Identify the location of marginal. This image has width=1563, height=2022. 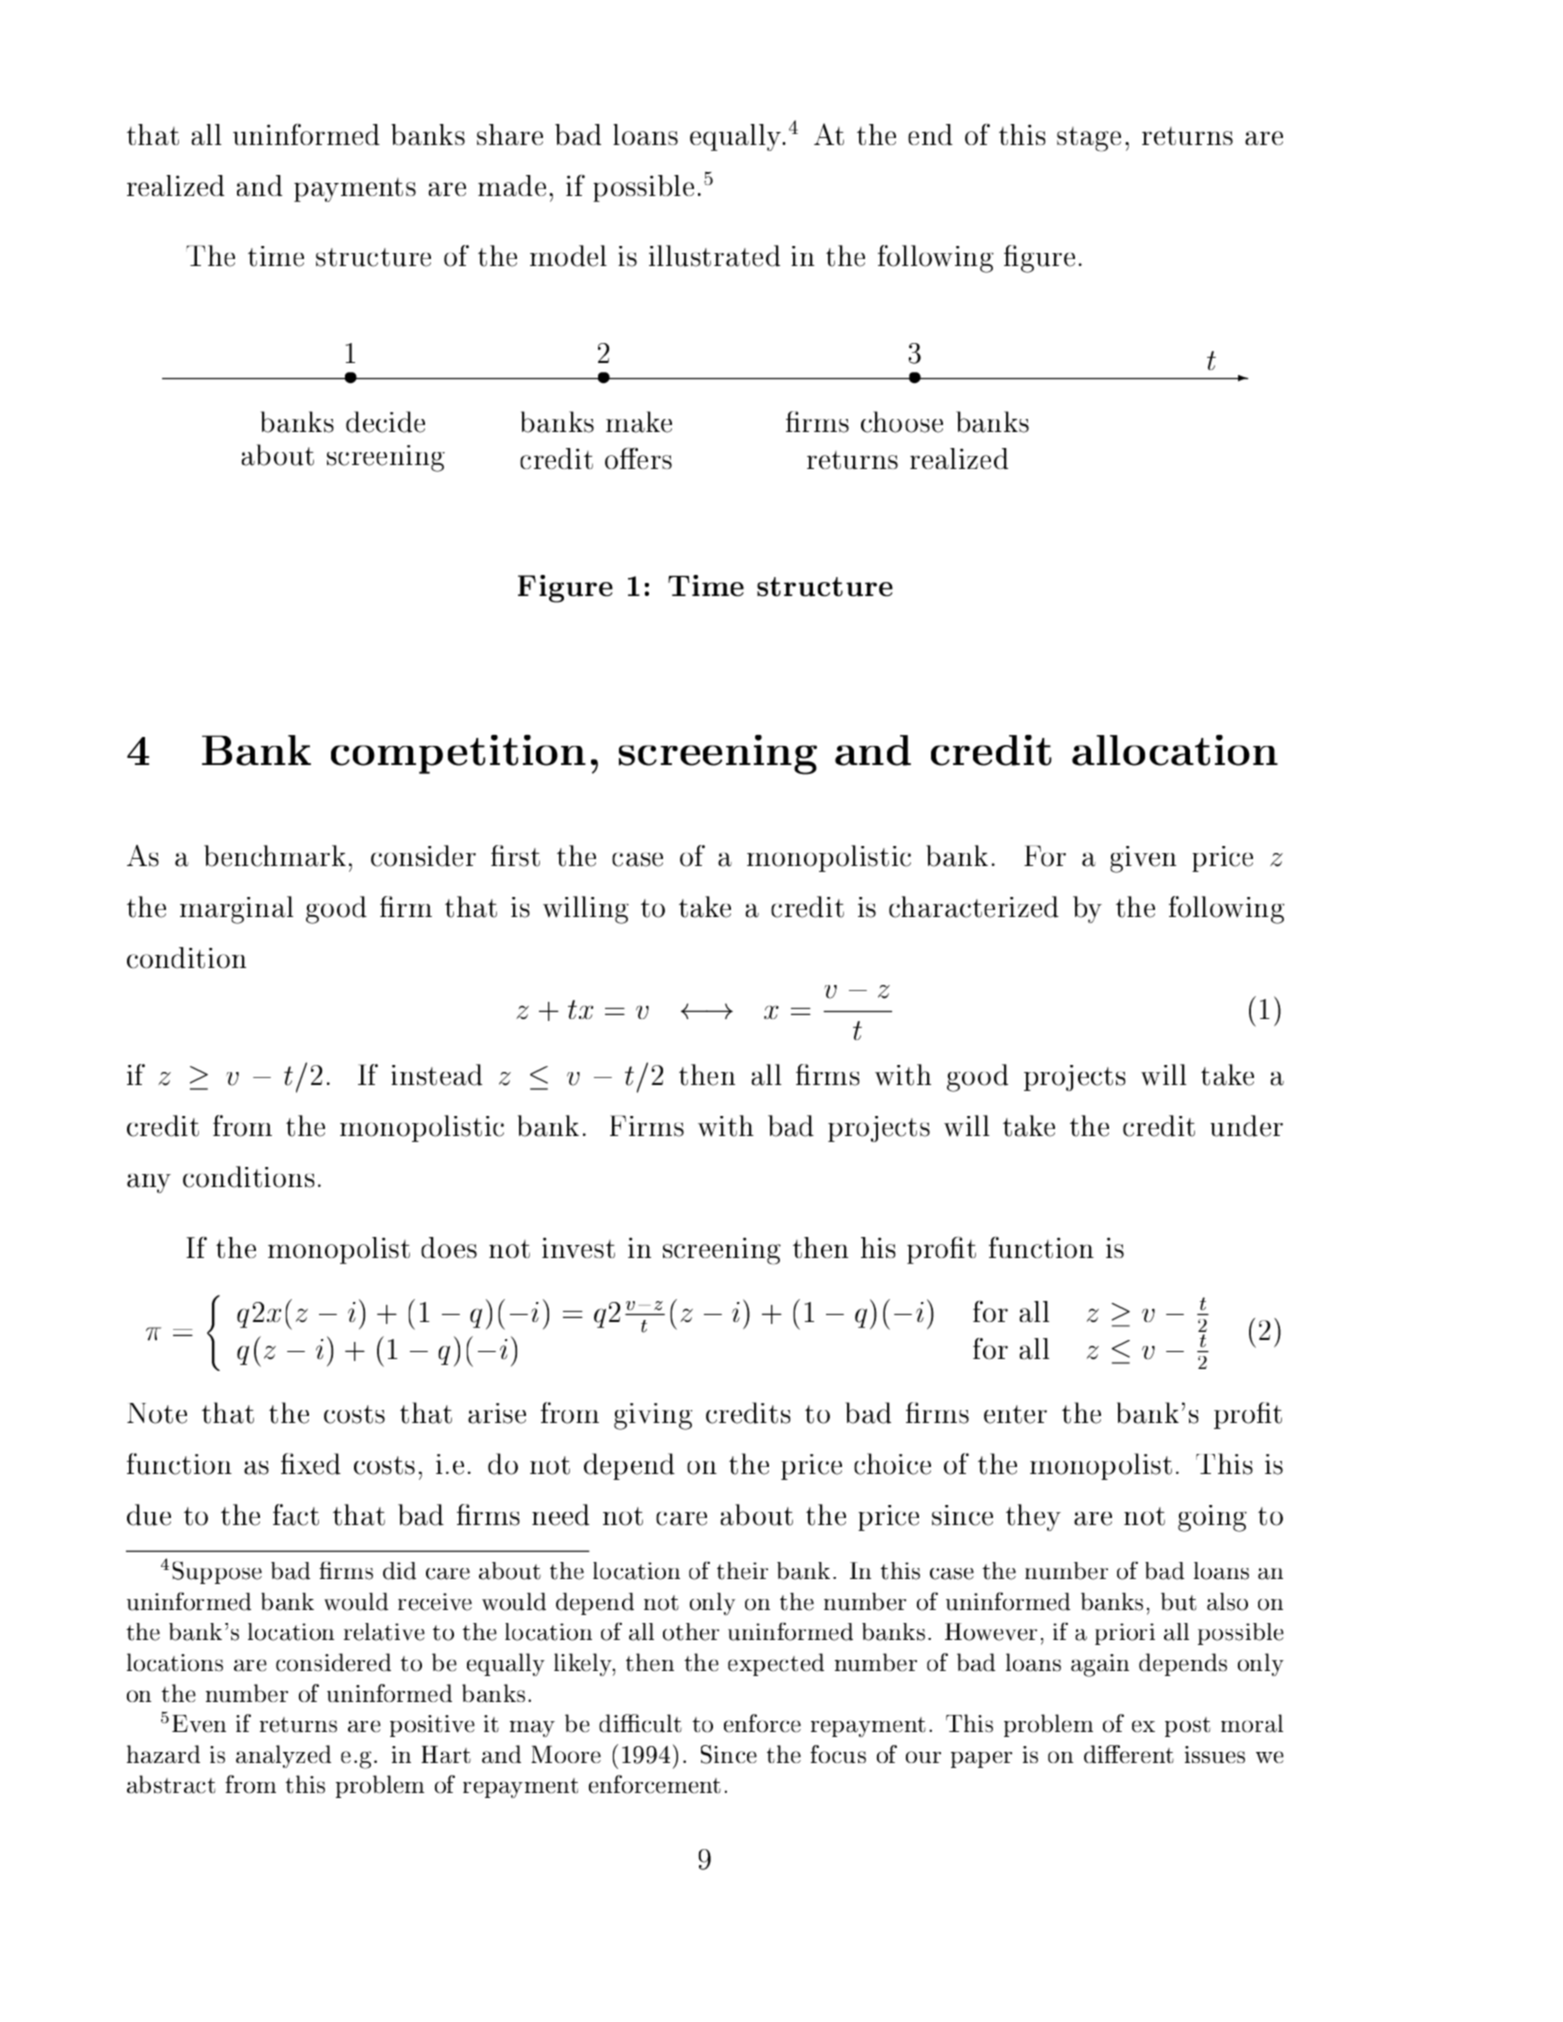
(236, 910).
